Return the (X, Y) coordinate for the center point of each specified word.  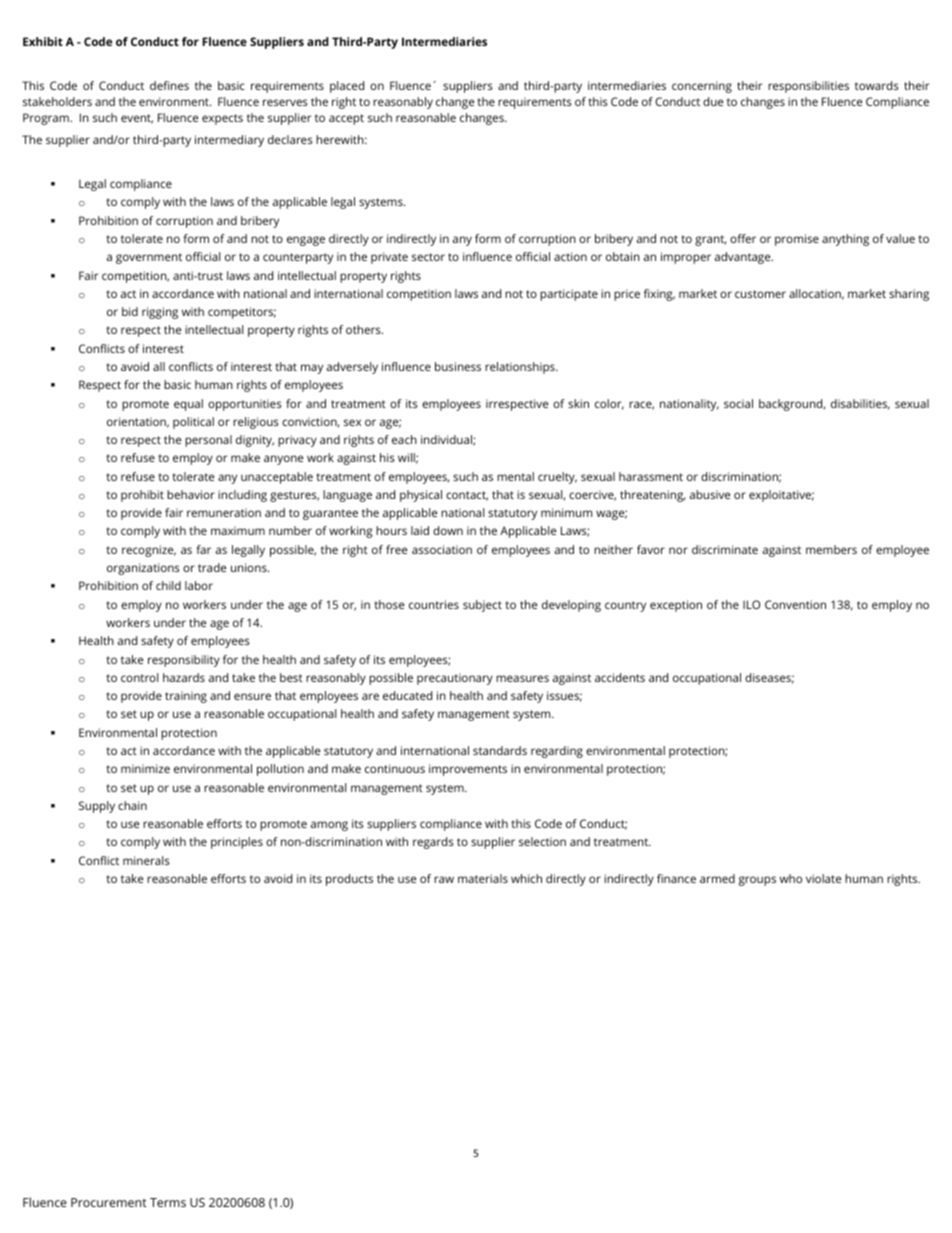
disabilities (860, 404)
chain (132, 805)
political (193, 423)
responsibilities (808, 87)
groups (757, 881)
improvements (468, 770)
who (791, 878)
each (404, 439)
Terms (168, 1202)
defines (169, 85)
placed (347, 87)
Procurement (109, 1202)
